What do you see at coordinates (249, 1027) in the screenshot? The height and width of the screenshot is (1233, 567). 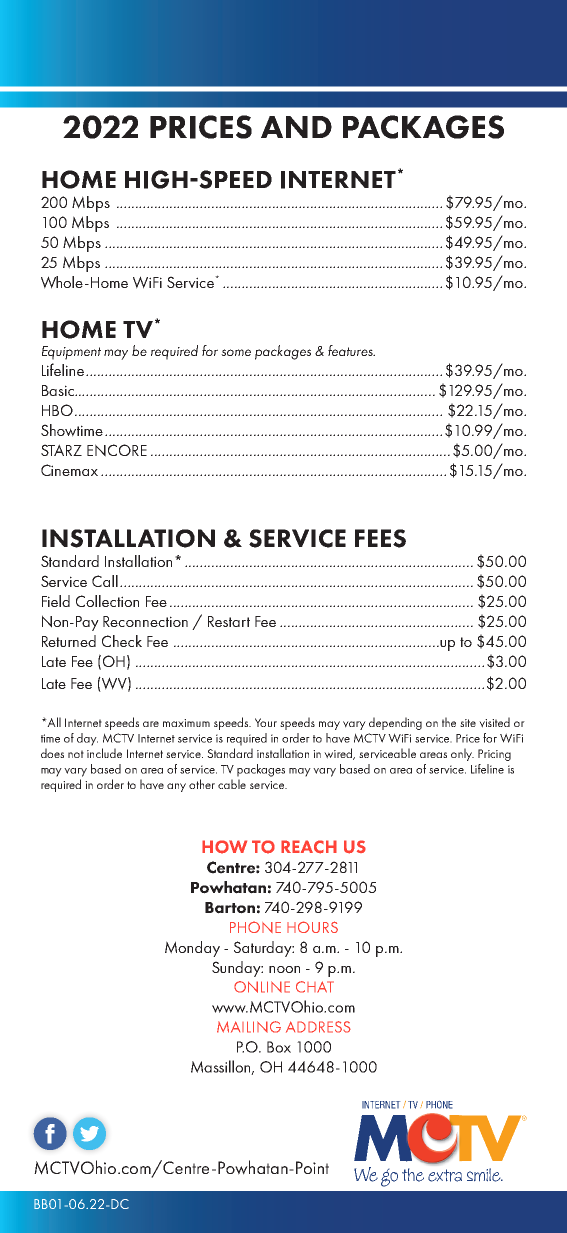 I see `MAILING` at bounding box center [249, 1027].
